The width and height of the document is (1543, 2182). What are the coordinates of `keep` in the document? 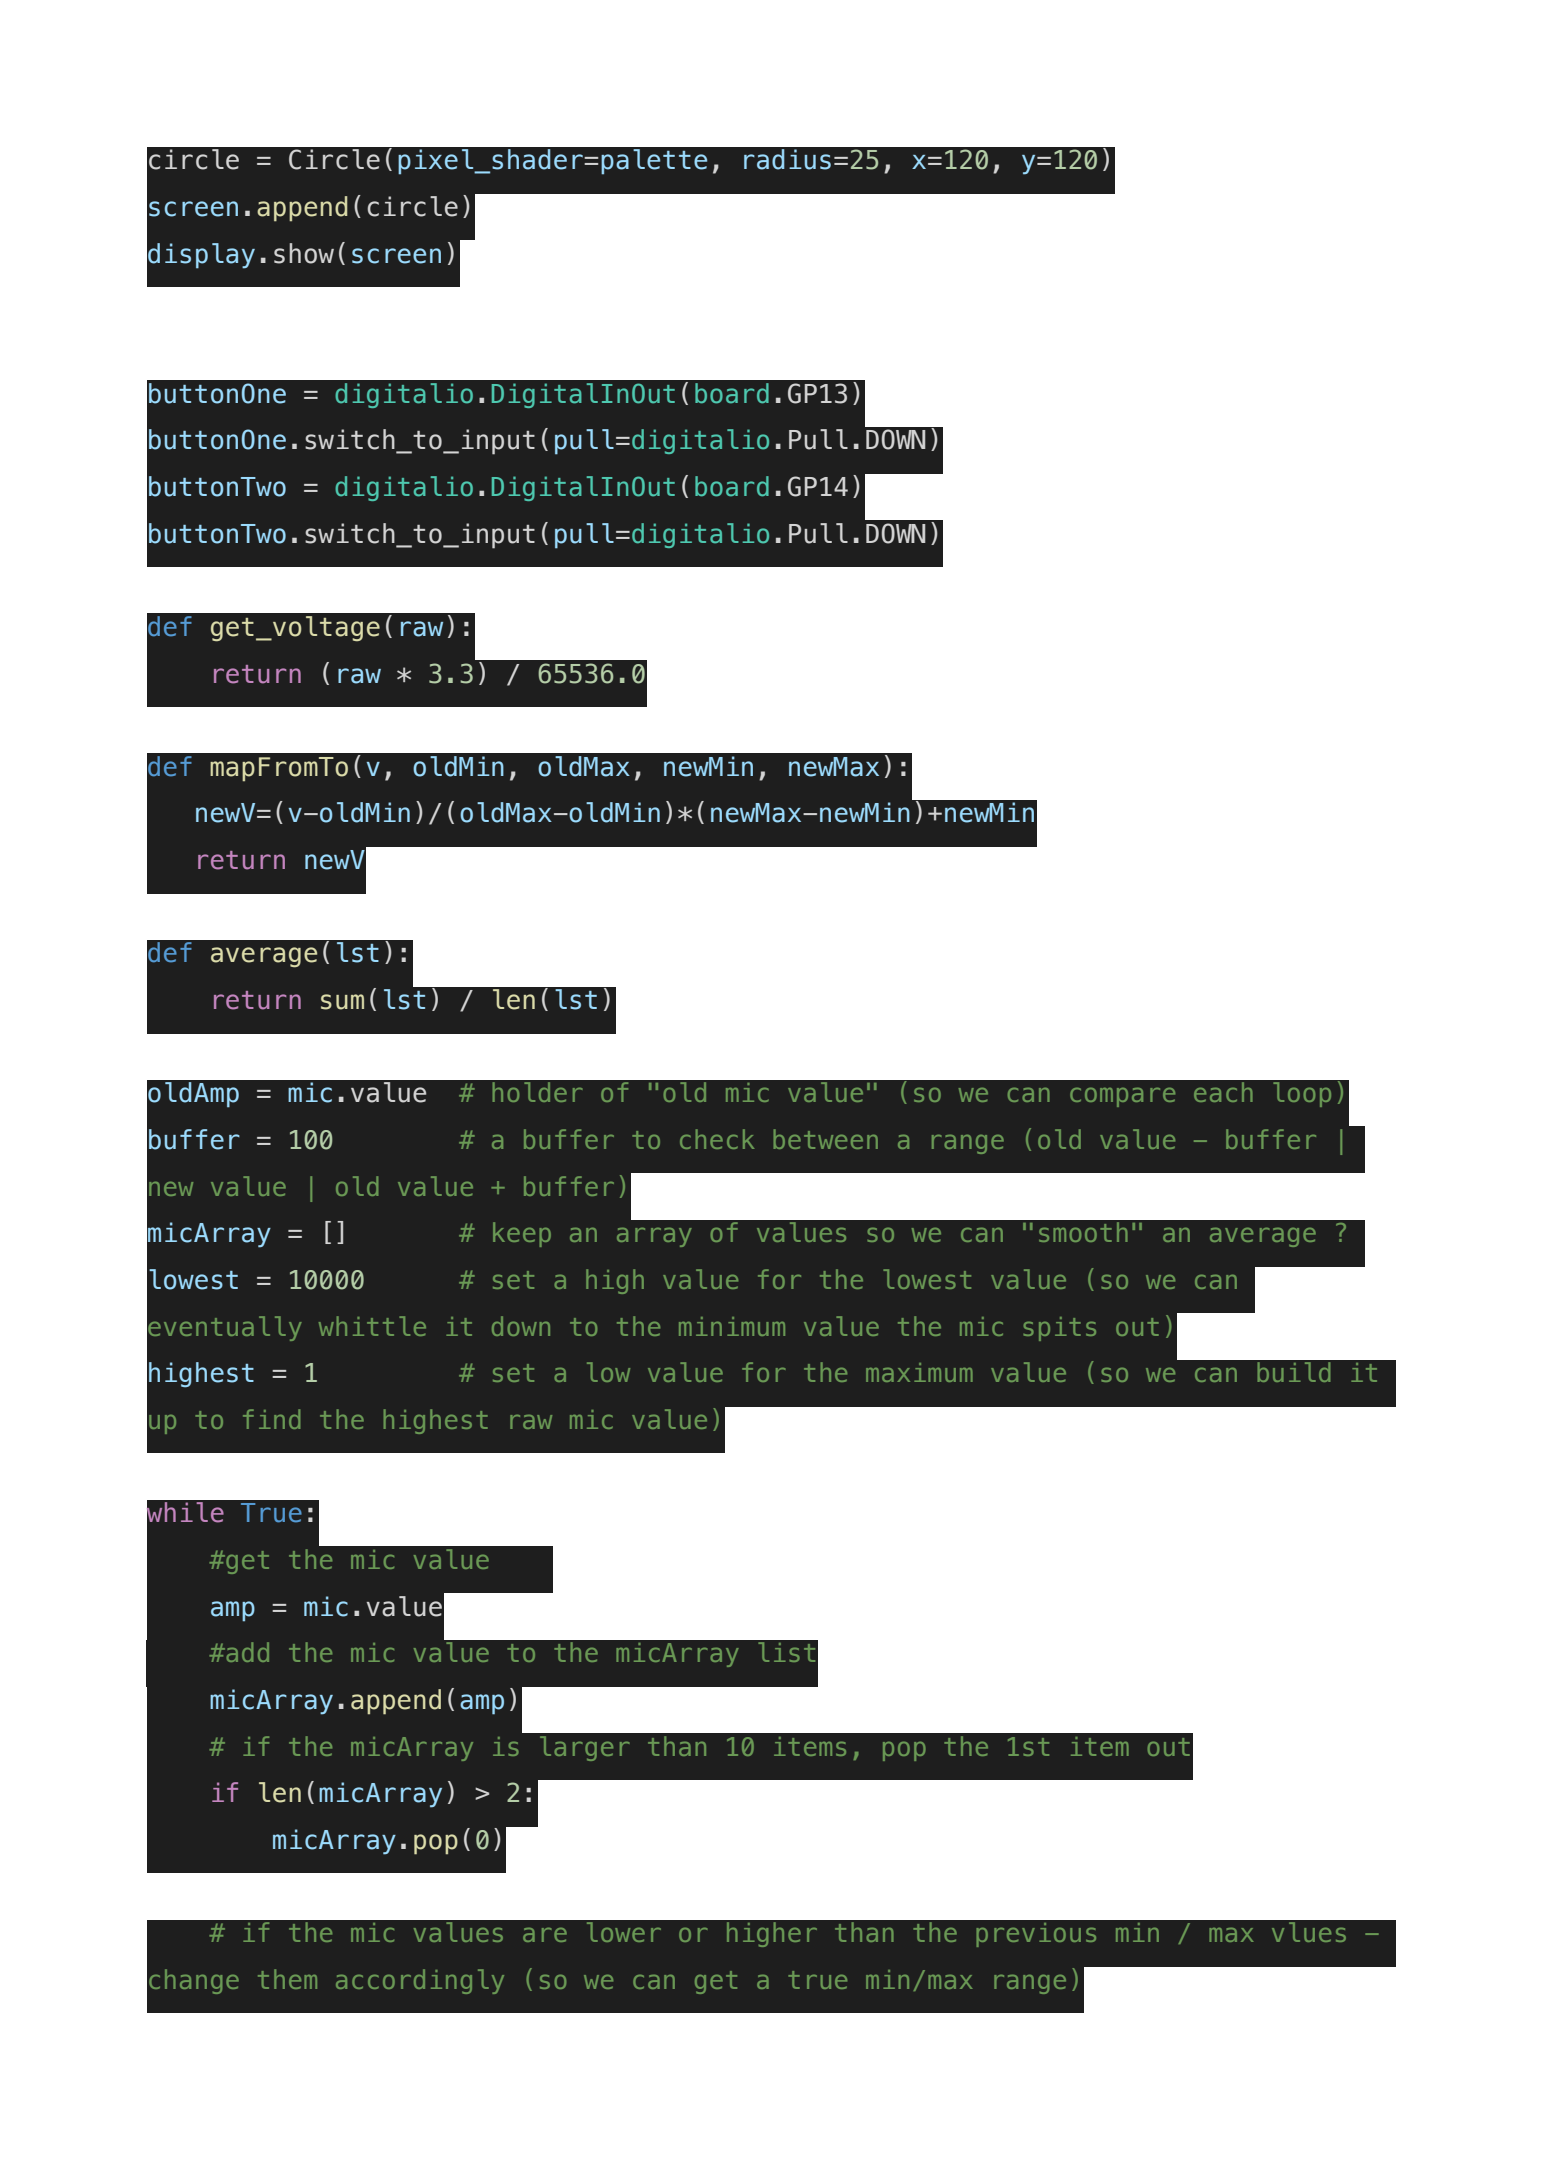 It's located at (522, 1234).
